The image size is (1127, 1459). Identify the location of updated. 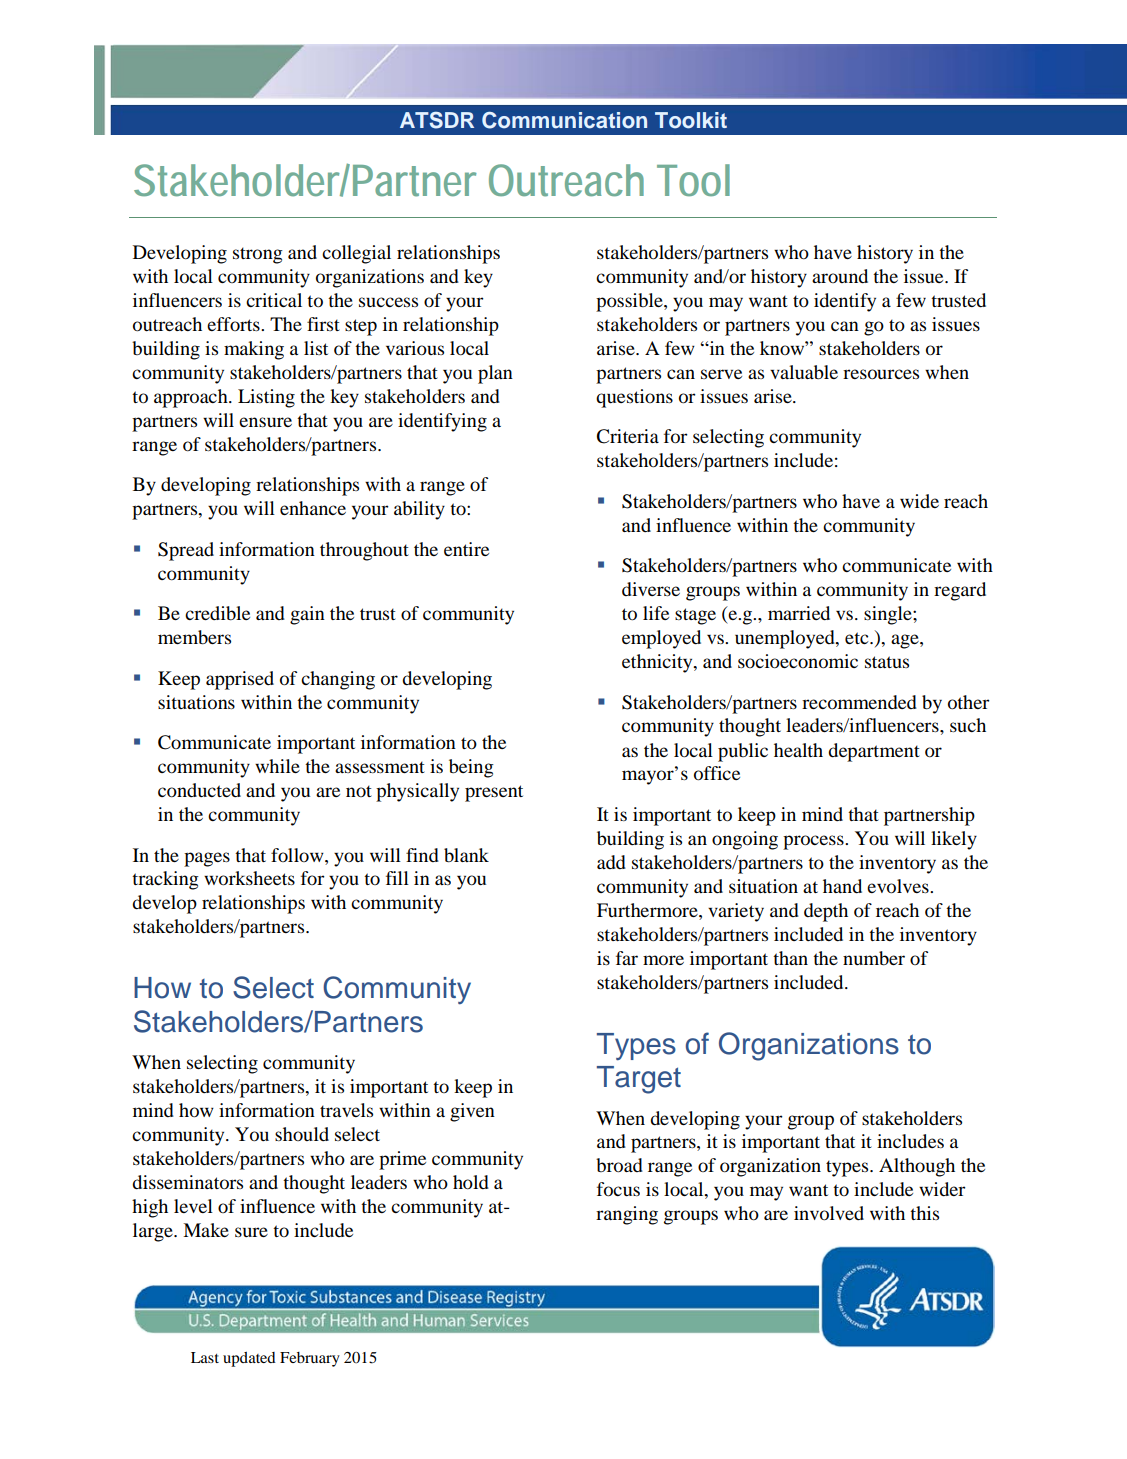
(249, 1359).
